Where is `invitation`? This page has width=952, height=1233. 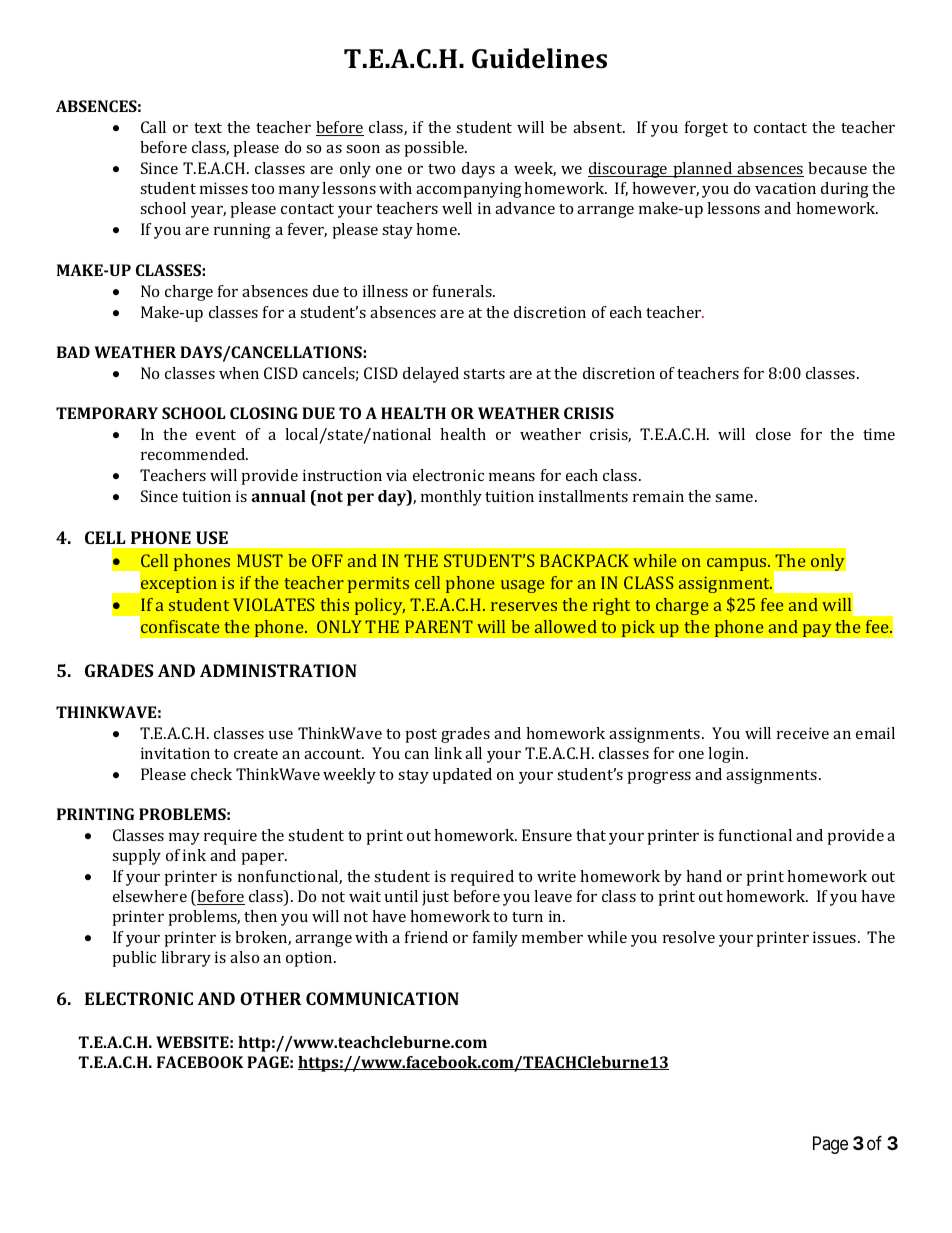
invitation is located at coordinates (175, 753).
